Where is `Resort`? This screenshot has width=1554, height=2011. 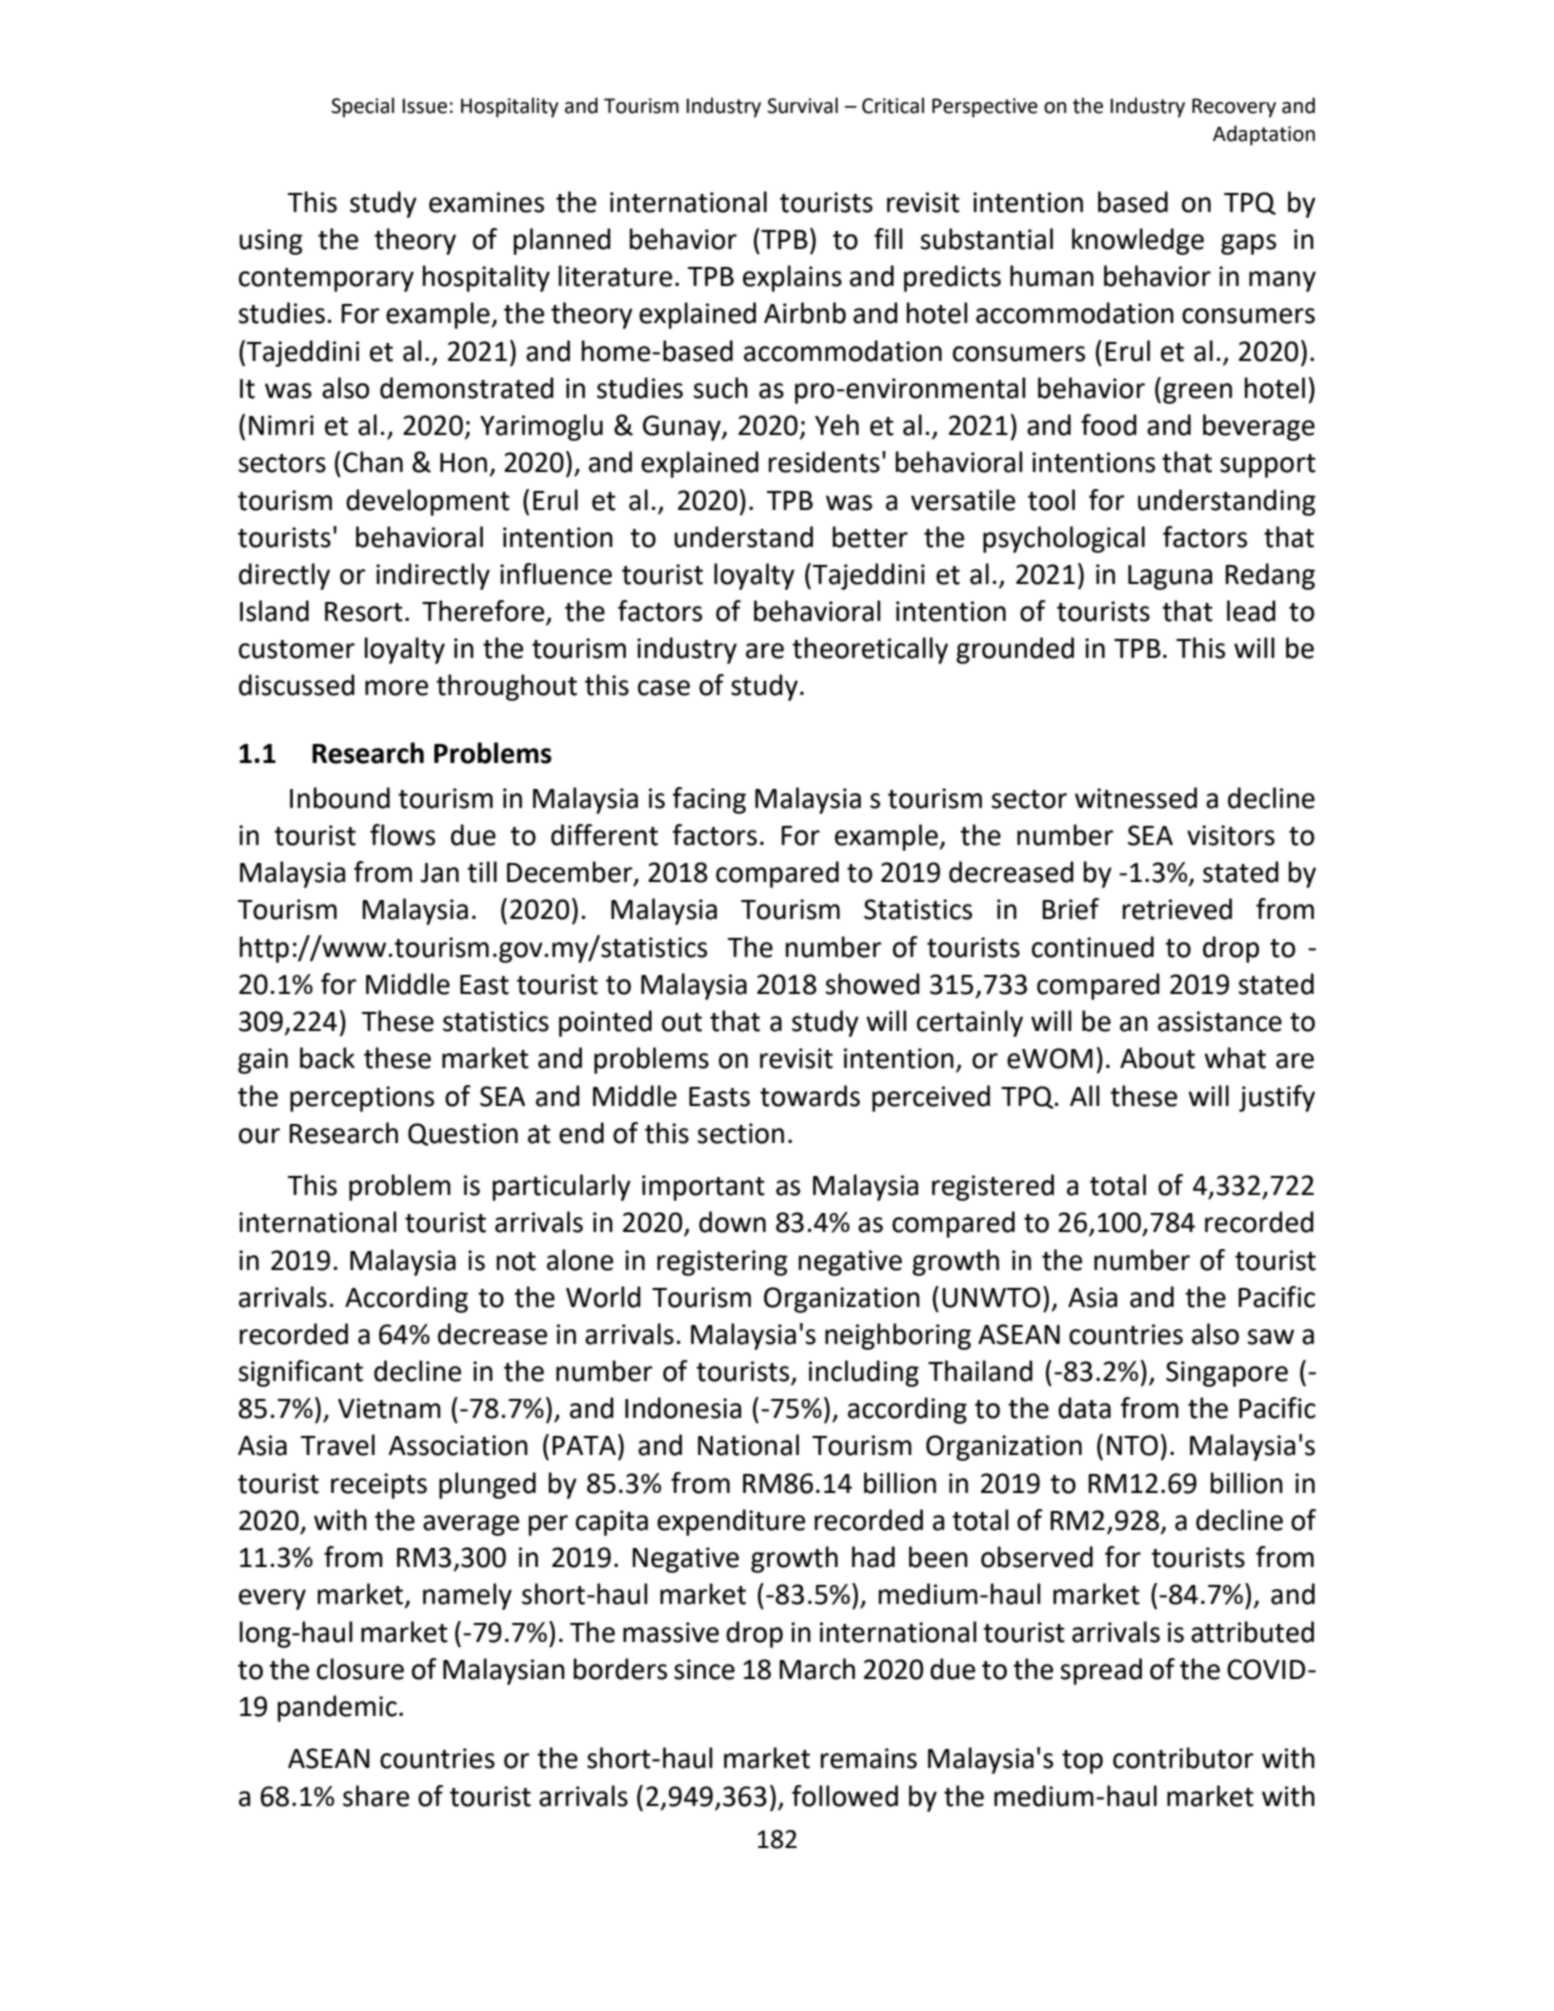
Resort is located at coordinates (364, 612).
